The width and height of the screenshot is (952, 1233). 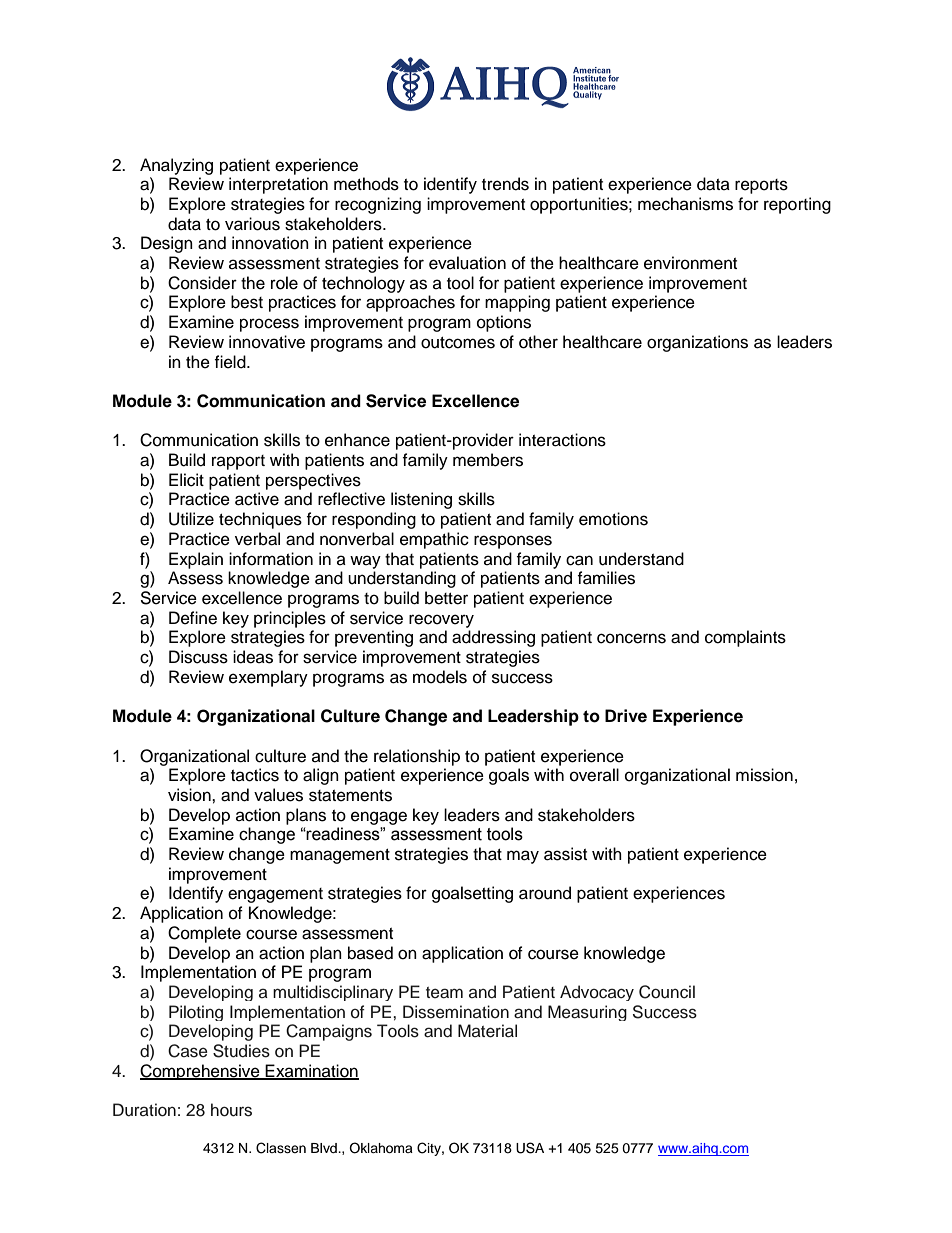 I want to click on Complete, so click(x=204, y=934).
